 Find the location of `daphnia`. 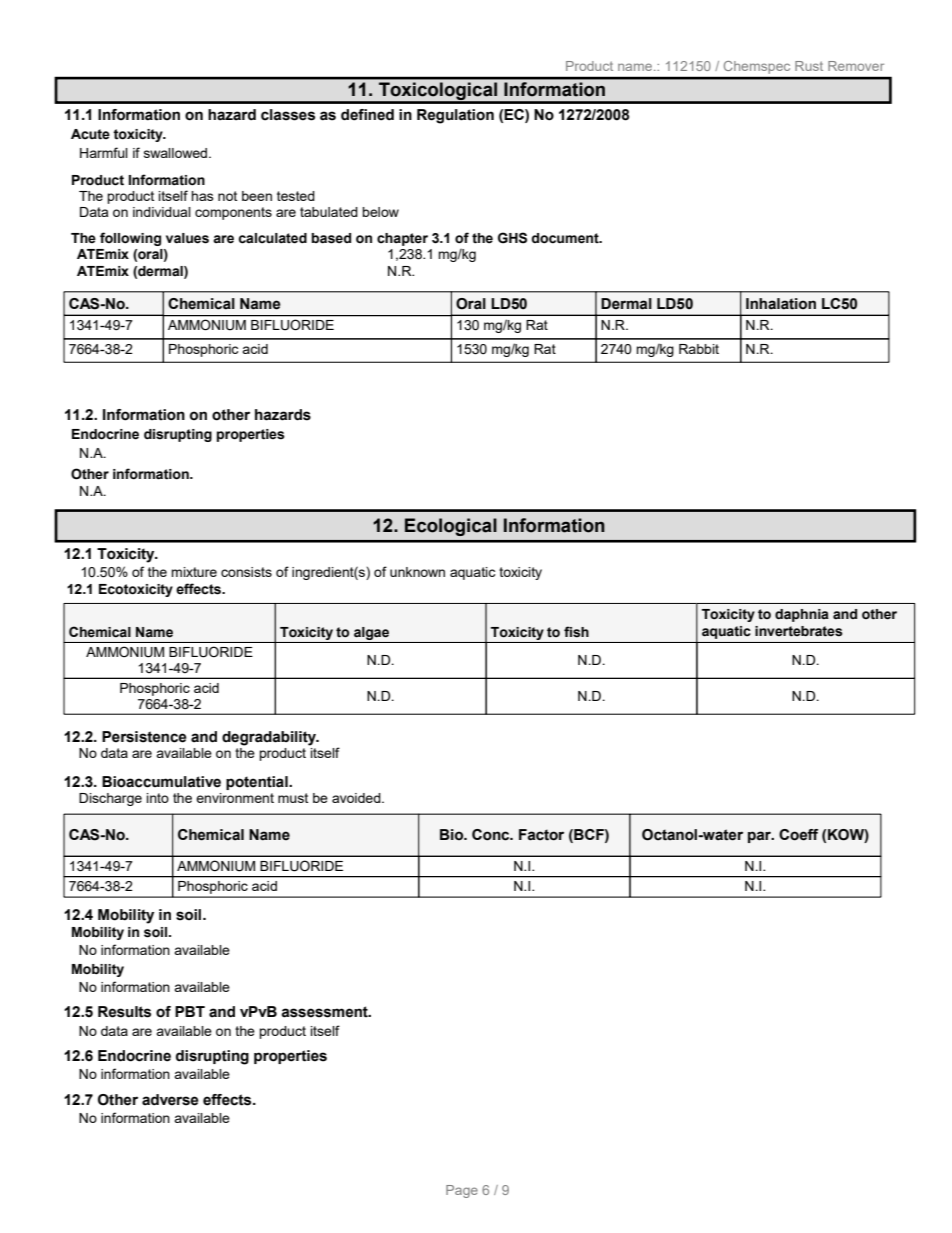

daphnia is located at coordinates (802, 615).
